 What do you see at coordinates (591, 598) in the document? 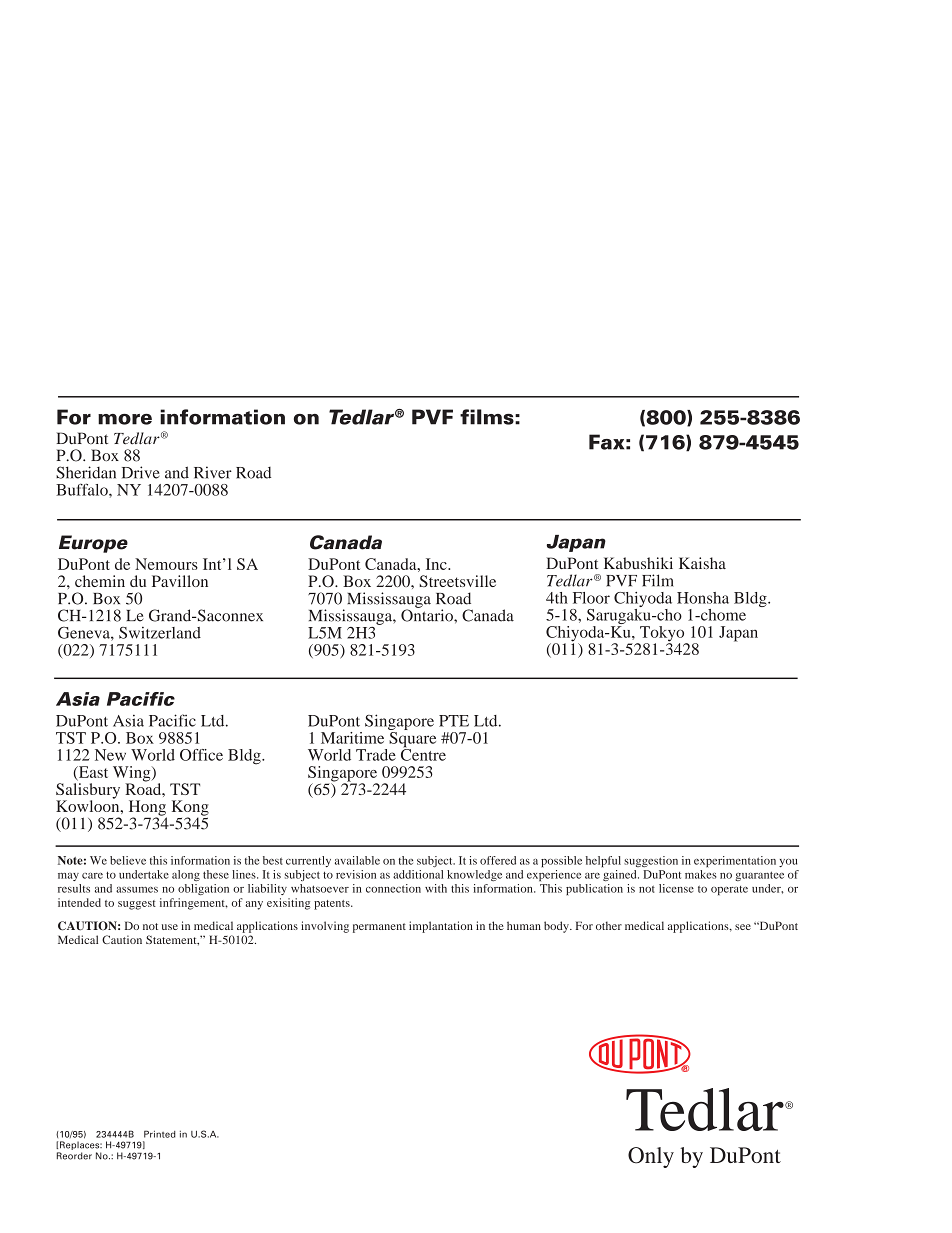
I see `Floor` at bounding box center [591, 598].
